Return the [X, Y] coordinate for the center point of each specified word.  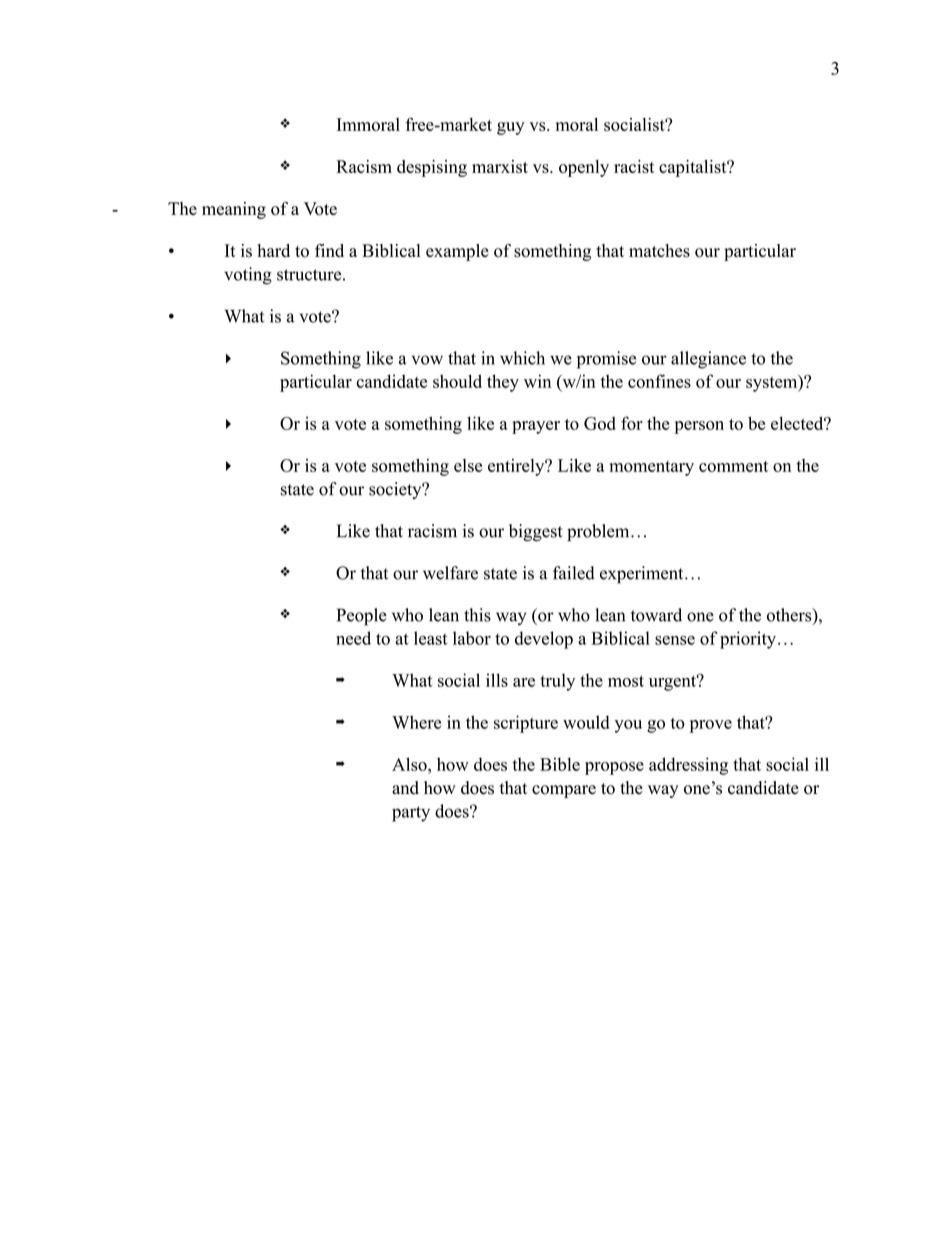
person [699, 427]
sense [675, 640]
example [457, 252]
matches [659, 251]
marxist [500, 166]
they [503, 383]
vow [427, 360]
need [353, 638]
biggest [536, 532]
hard [274, 250]
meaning [234, 210]
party [411, 814]
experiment [643, 575]
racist [634, 166]
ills [497, 680]
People [362, 617]
